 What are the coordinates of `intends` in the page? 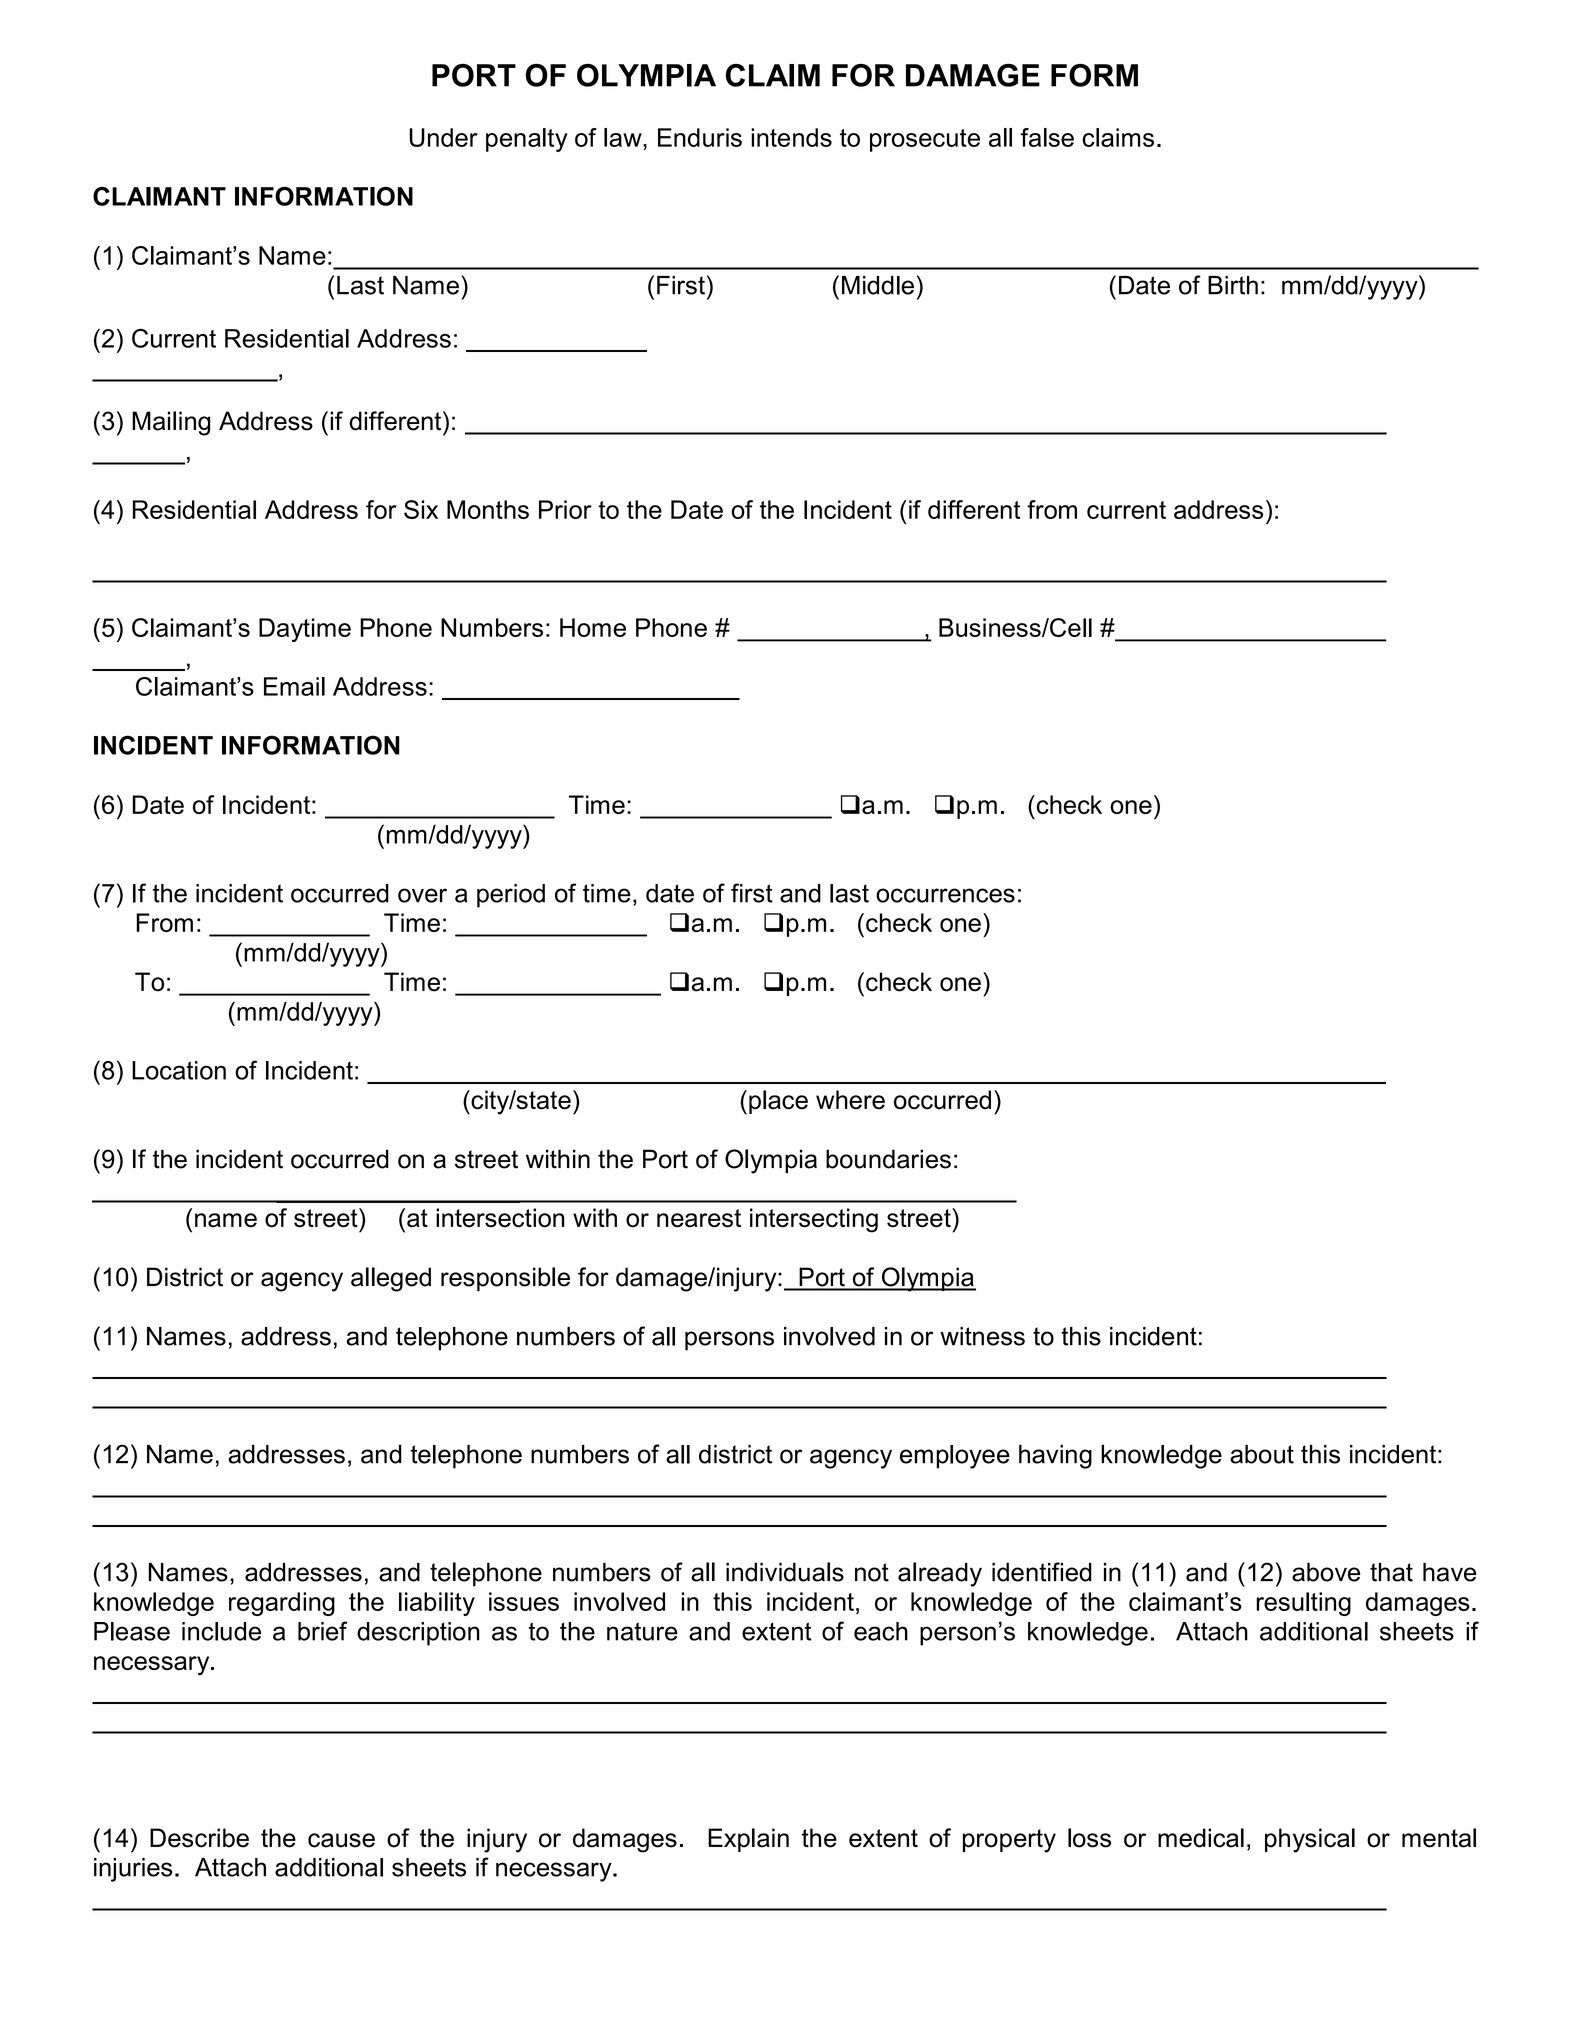 It's located at (791, 137).
